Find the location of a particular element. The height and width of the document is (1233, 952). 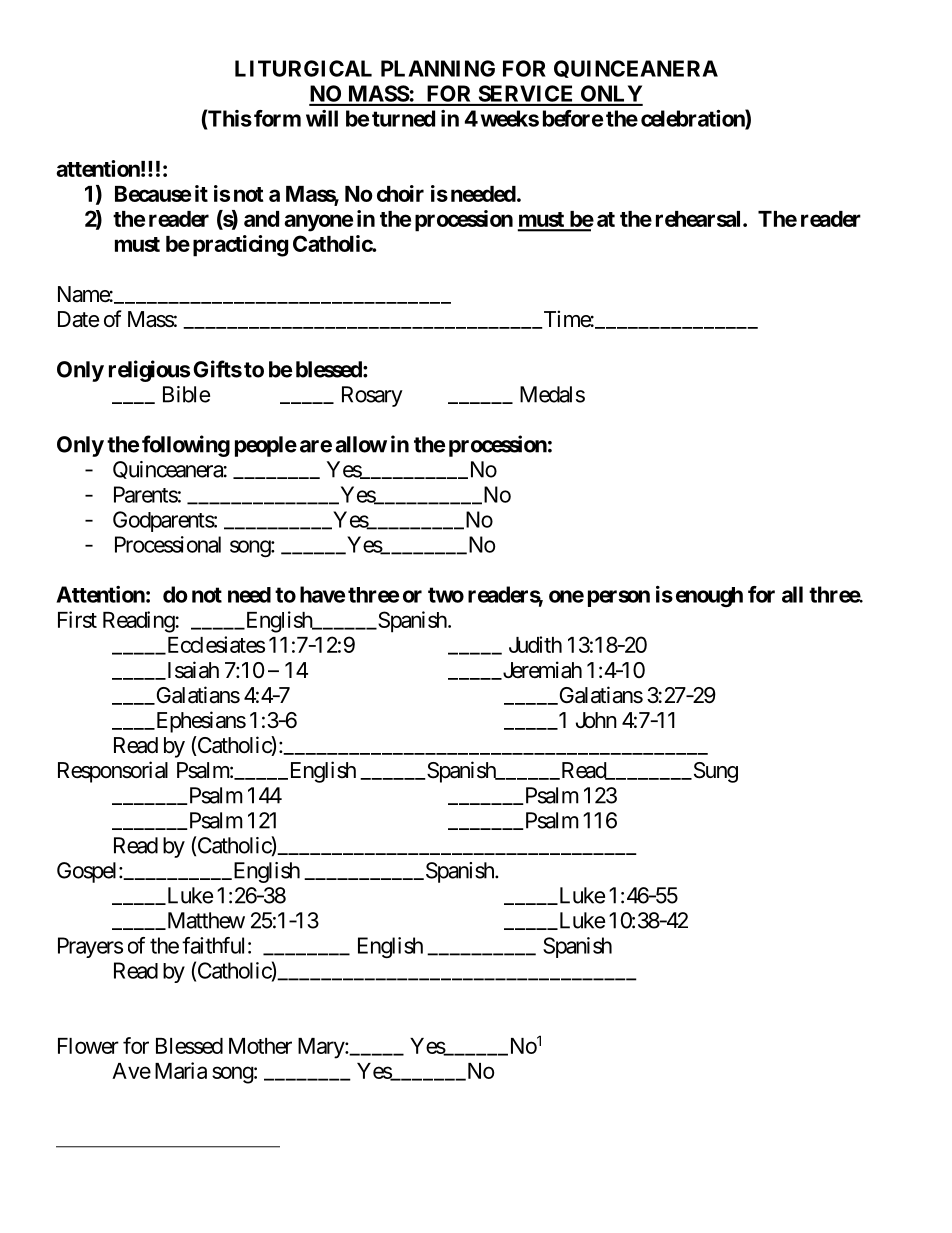

Judith is located at coordinates (535, 644).
